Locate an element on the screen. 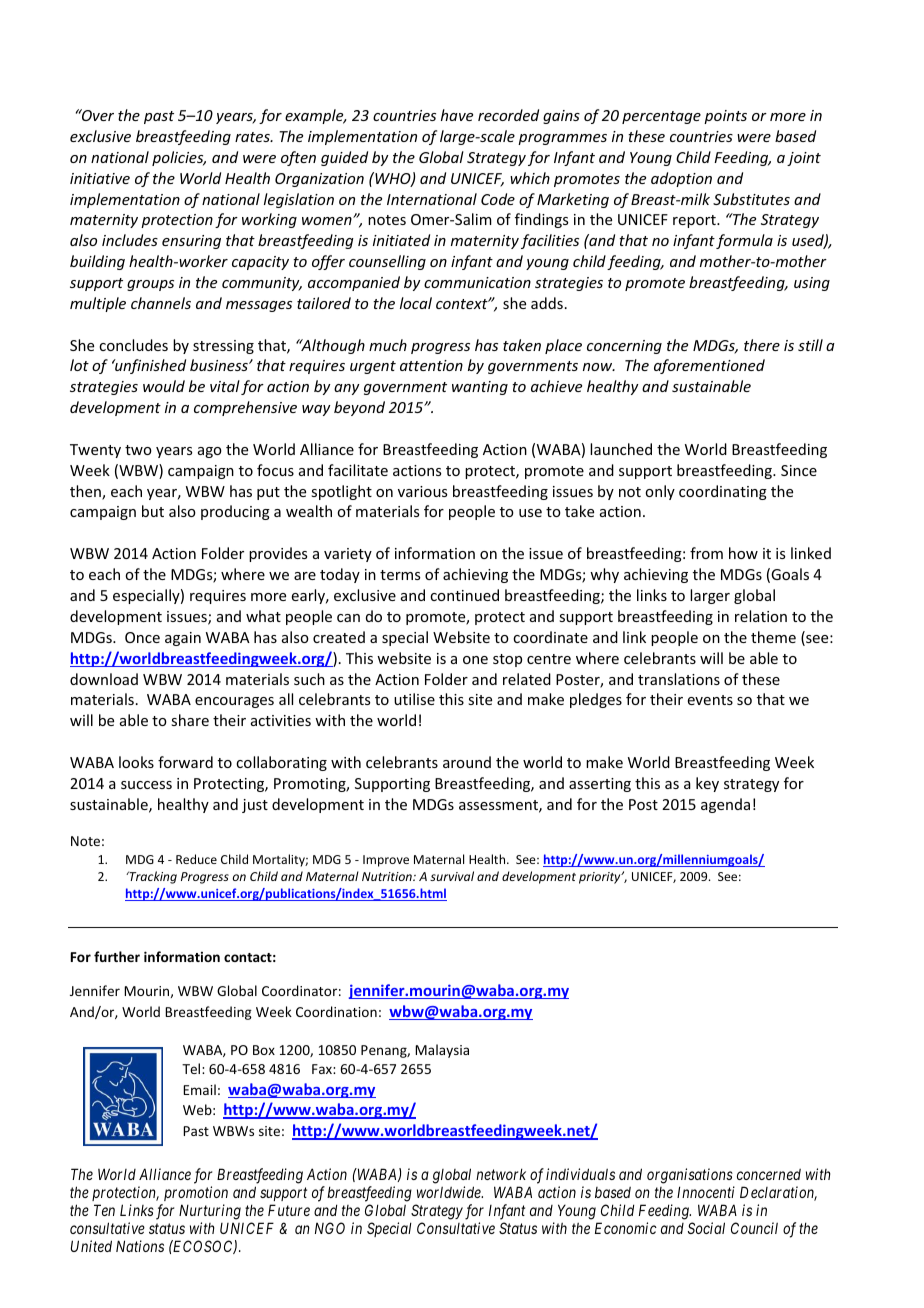  share is located at coordinates (190, 720).
